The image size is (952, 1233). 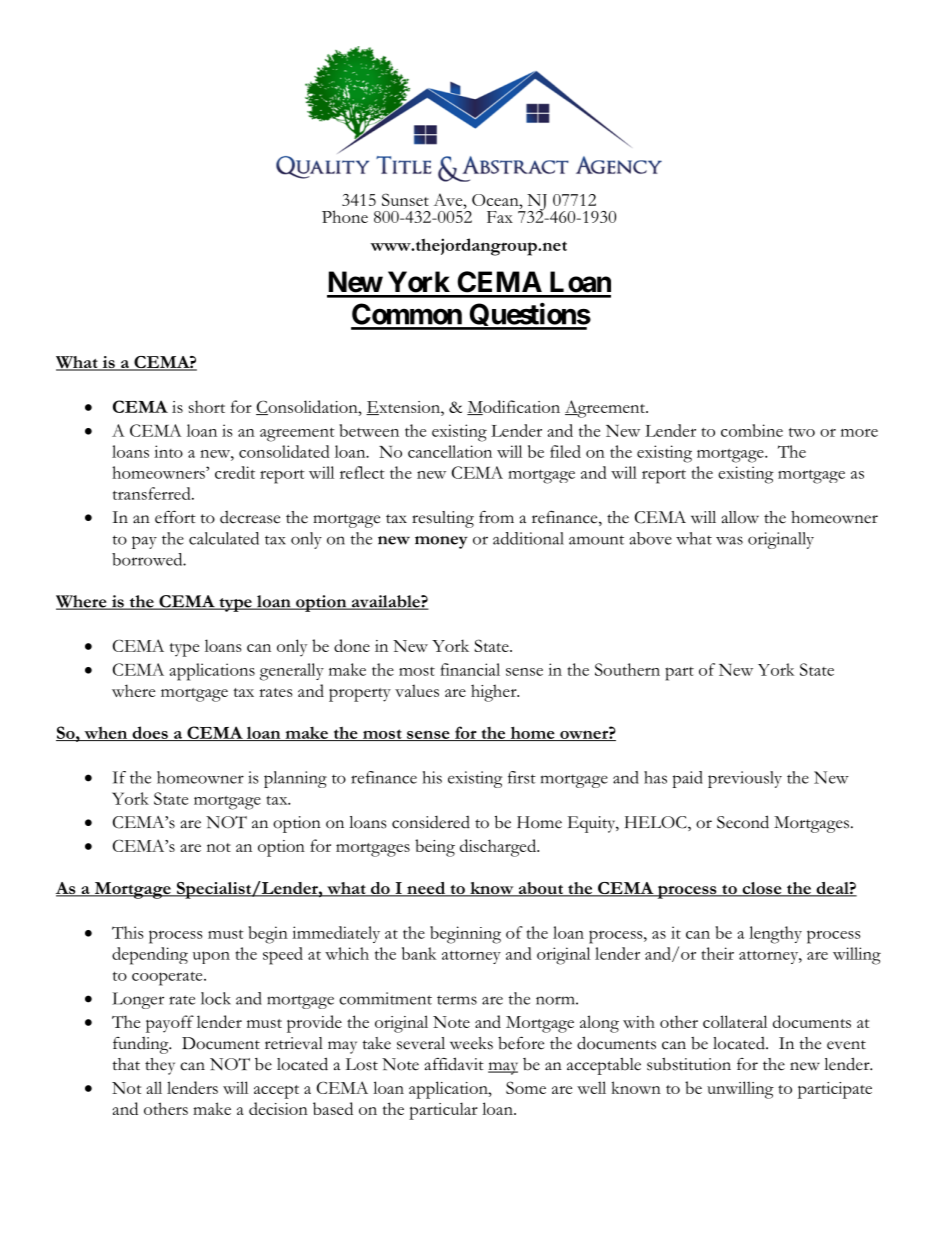 What do you see at coordinates (150, 733) in the page?
I see `does` at bounding box center [150, 733].
